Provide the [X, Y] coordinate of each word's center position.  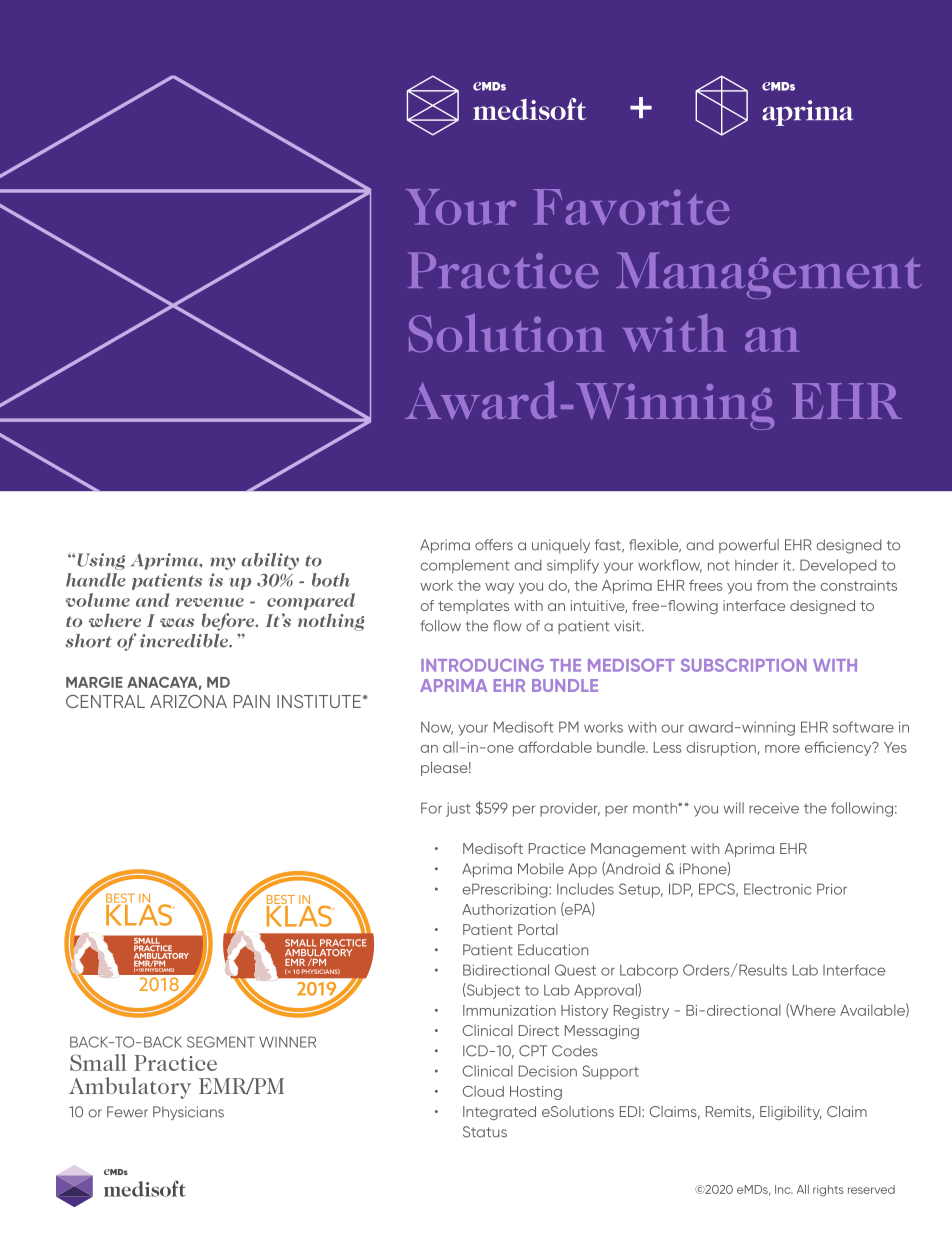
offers [494, 545]
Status [485, 1132]
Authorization [509, 909]
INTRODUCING [482, 665]
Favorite [631, 207]
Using [101, 561]
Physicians [188, 1113]
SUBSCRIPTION [744, 665]
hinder [756, 565]
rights [828, 1191]
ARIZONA [188, 701]
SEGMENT [221, 1042]
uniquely [561, 546]
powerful [749, 546]
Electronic [778, 889]
